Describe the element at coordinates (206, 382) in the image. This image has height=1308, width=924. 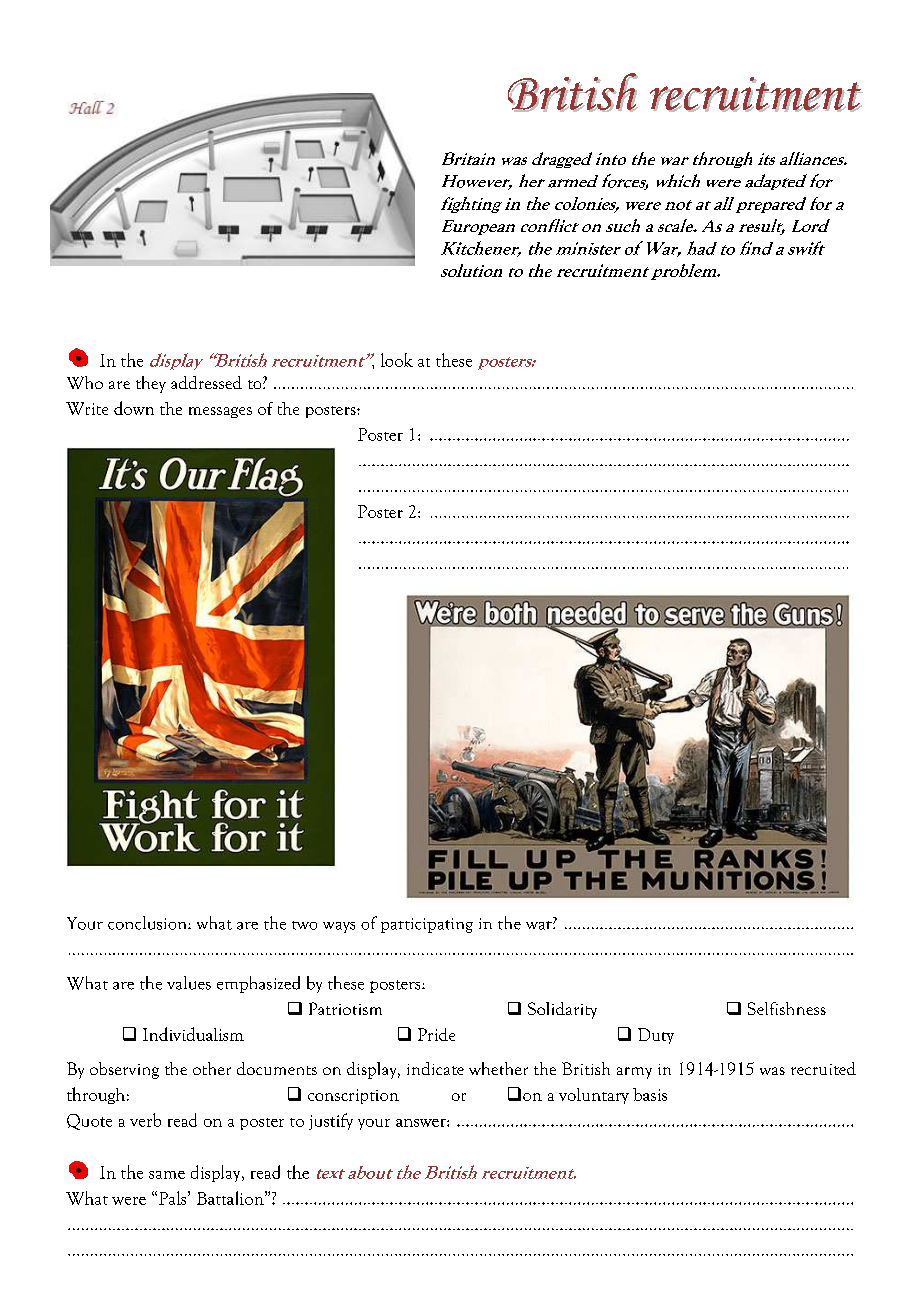
I see `addressed` at that location.
